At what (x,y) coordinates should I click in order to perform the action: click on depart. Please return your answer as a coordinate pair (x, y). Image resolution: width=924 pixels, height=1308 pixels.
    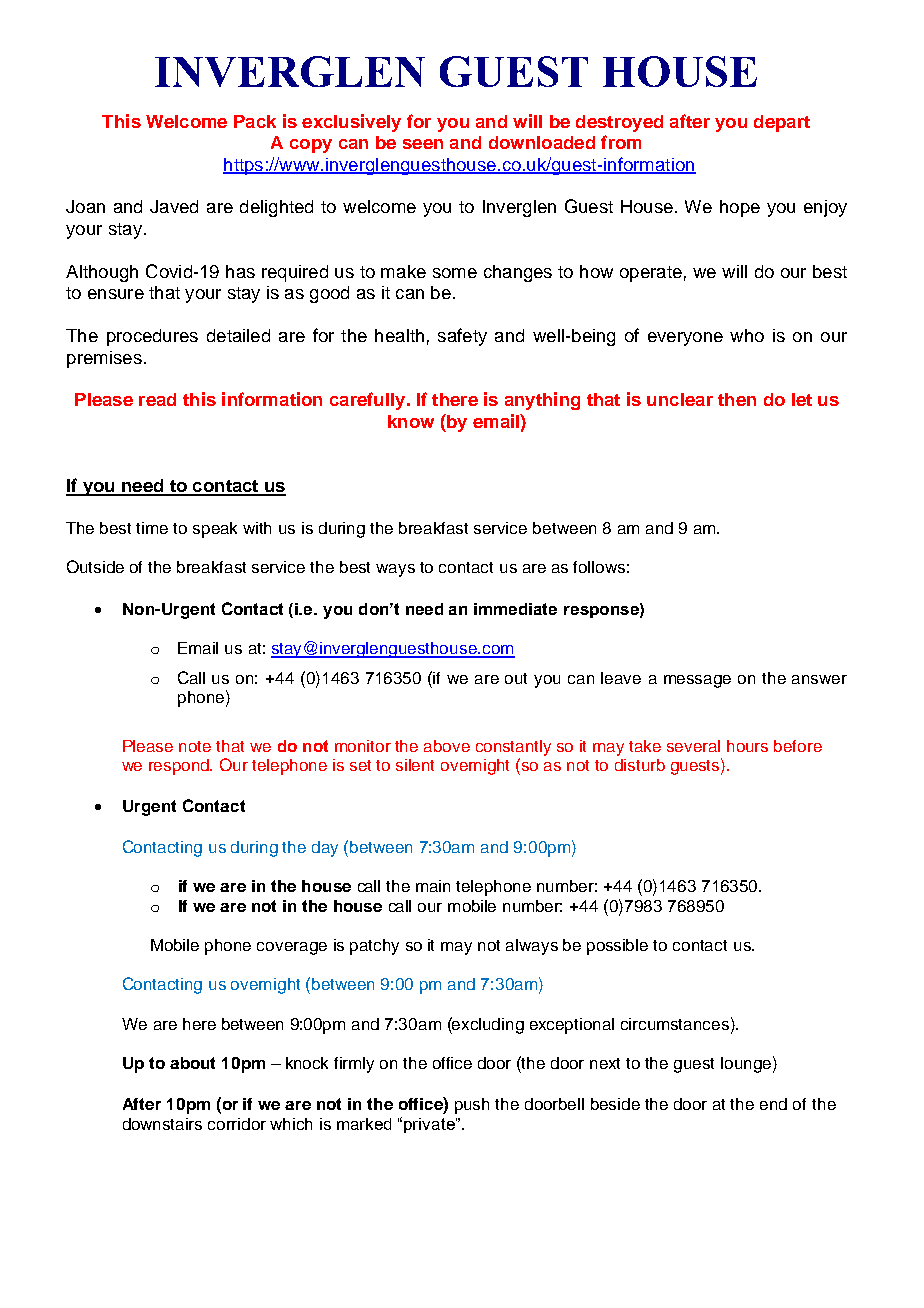
    Looking at the image, I should click on (782, 123).
